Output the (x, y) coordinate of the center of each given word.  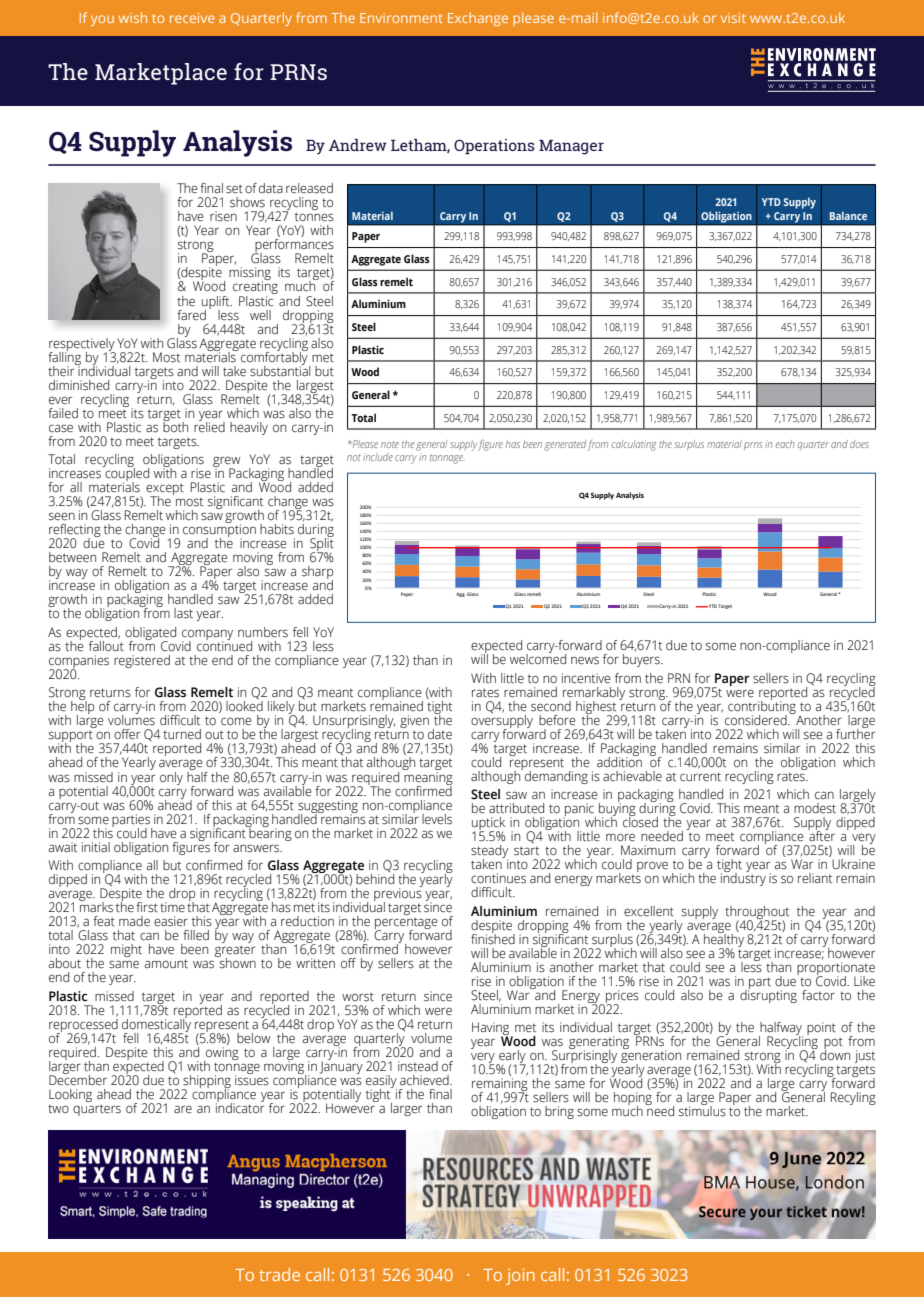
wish (133, 17)
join (520, 1276)
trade (279, 1274)
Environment (401, 18)
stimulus (702, 1110)
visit (733, 18)
